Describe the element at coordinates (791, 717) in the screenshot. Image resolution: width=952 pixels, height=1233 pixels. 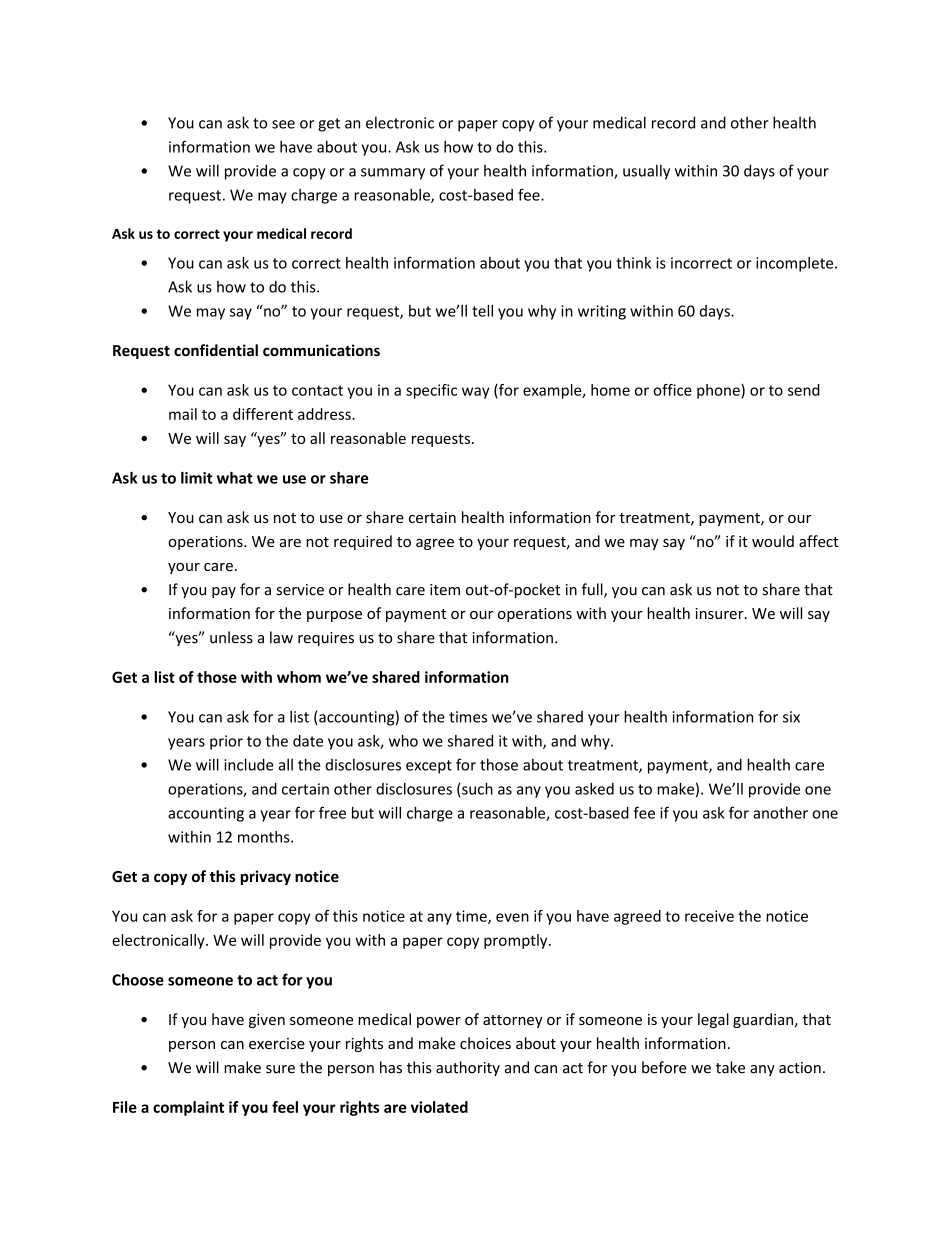
I see `six` at that location.
